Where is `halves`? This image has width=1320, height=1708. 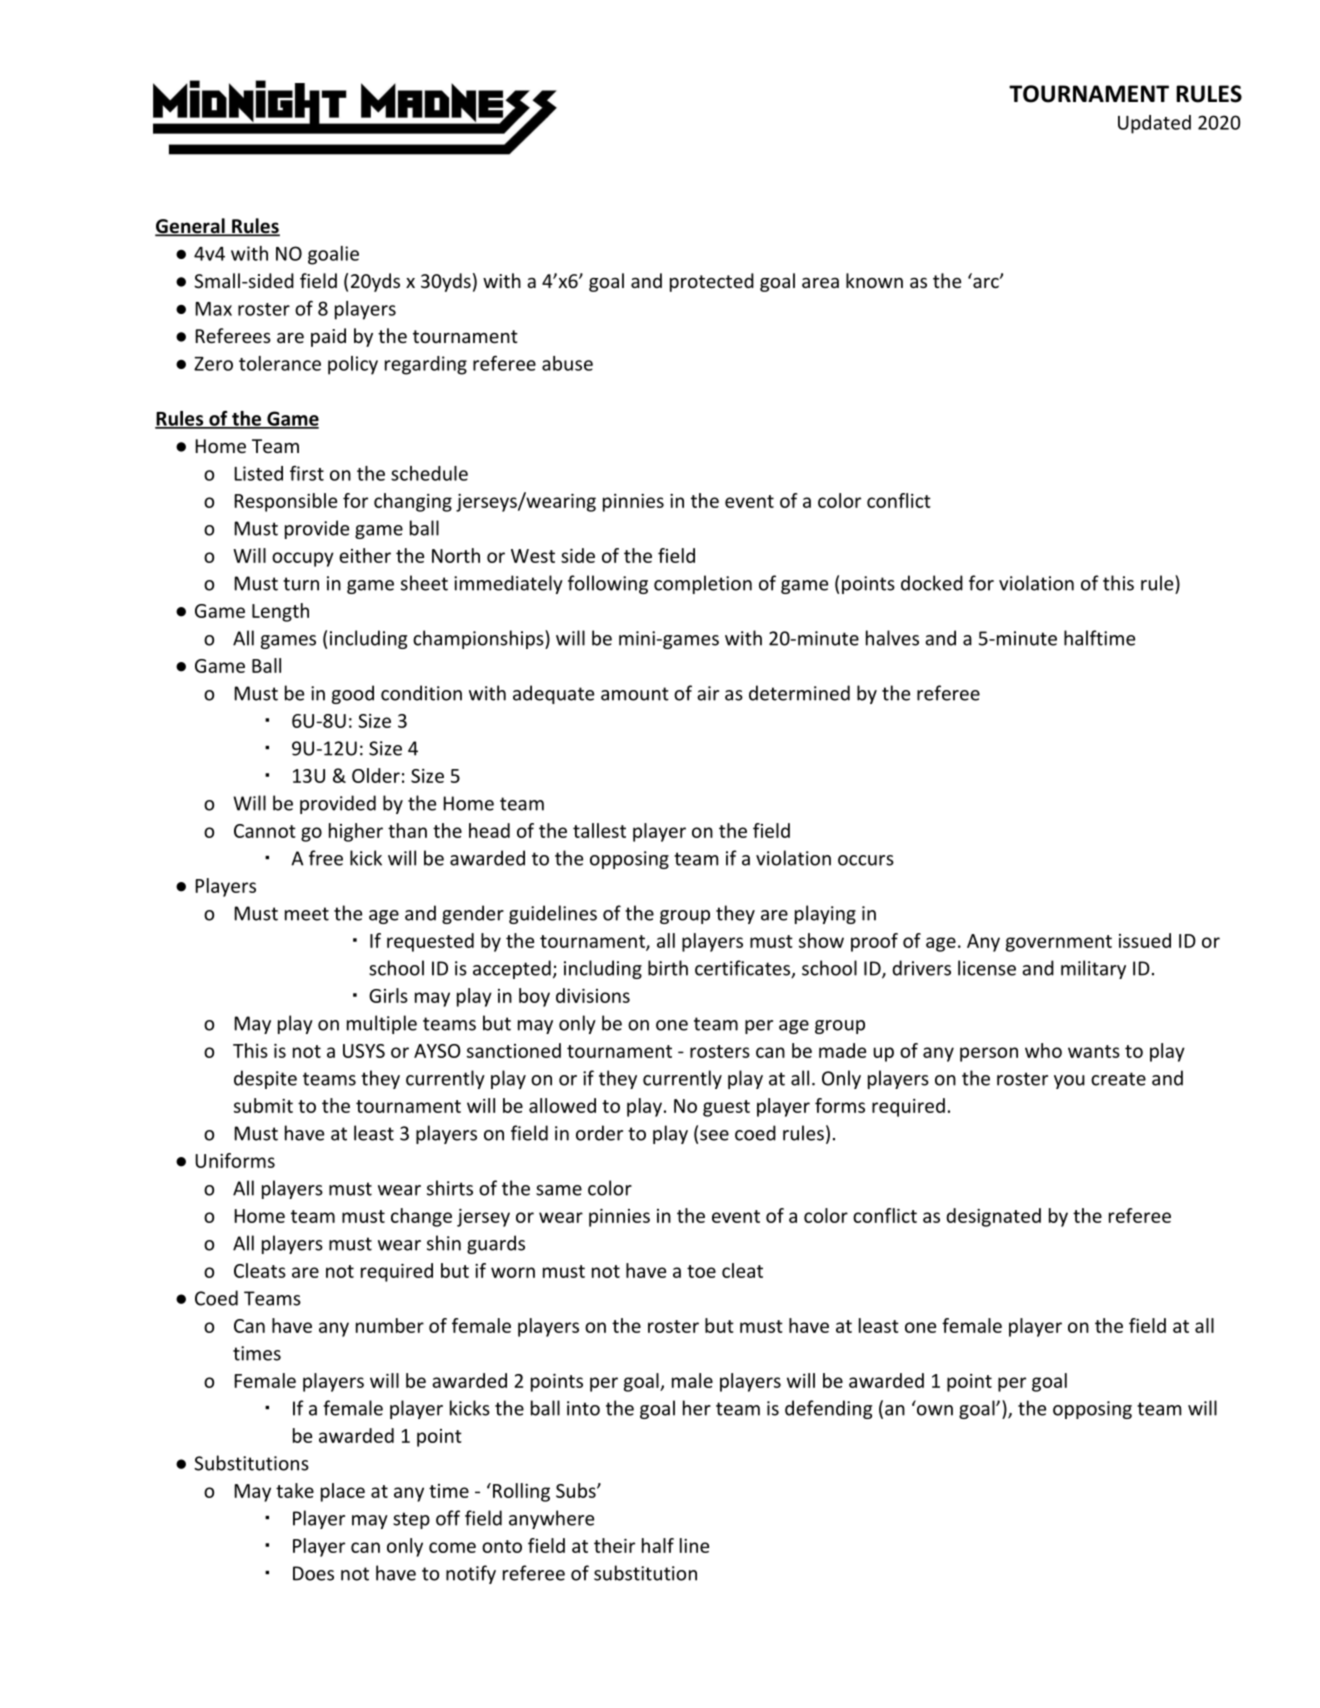
halves is located at coordinates (892, 638).
